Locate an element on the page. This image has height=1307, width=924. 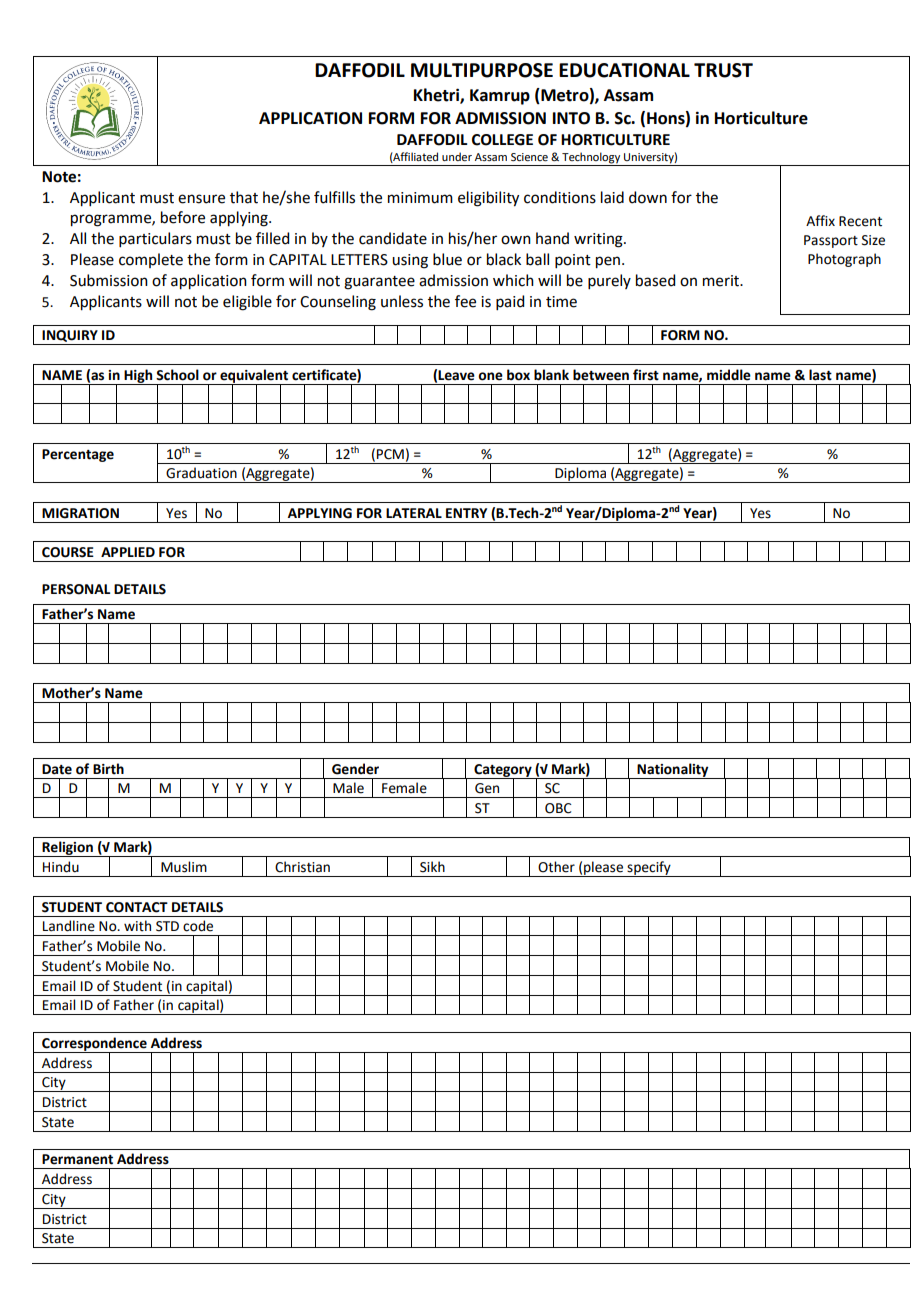
MULTIPURPOSE is located at coordinates (482, 70).
